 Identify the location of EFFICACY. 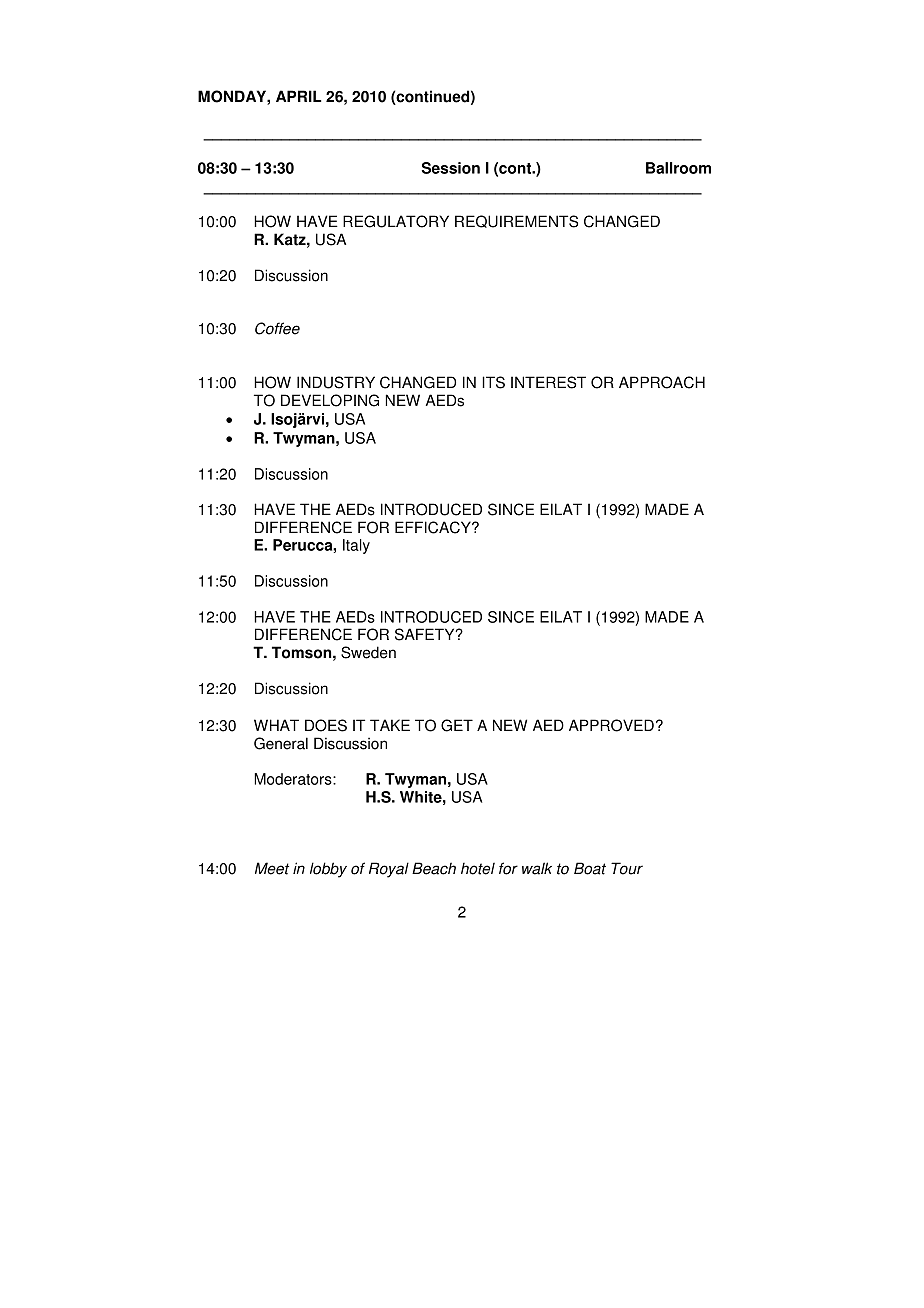
(434, 527).
